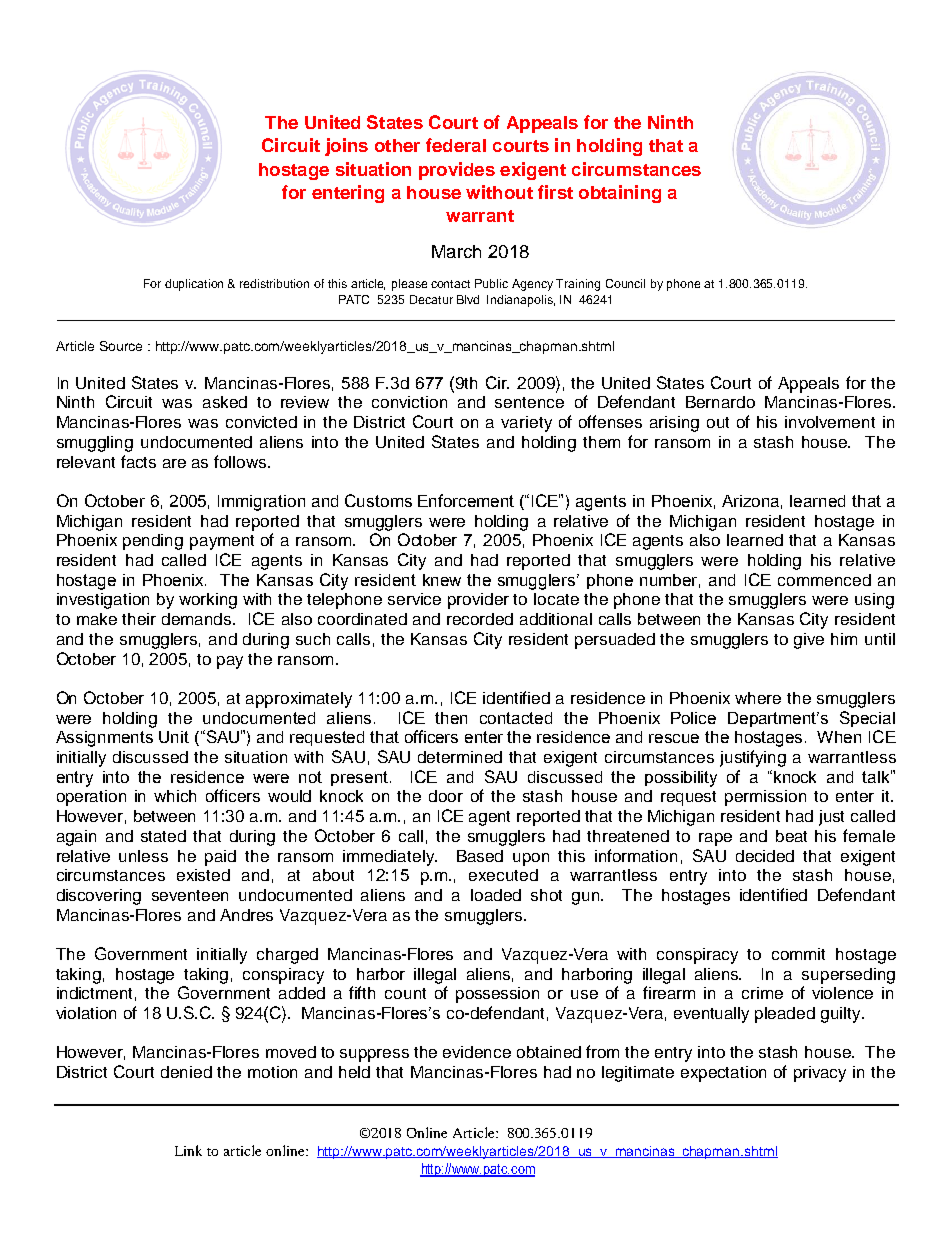 Image resolution: width=952 pixels, height=1233 pixels. I want to click on privacy, so click(820, 1074).
